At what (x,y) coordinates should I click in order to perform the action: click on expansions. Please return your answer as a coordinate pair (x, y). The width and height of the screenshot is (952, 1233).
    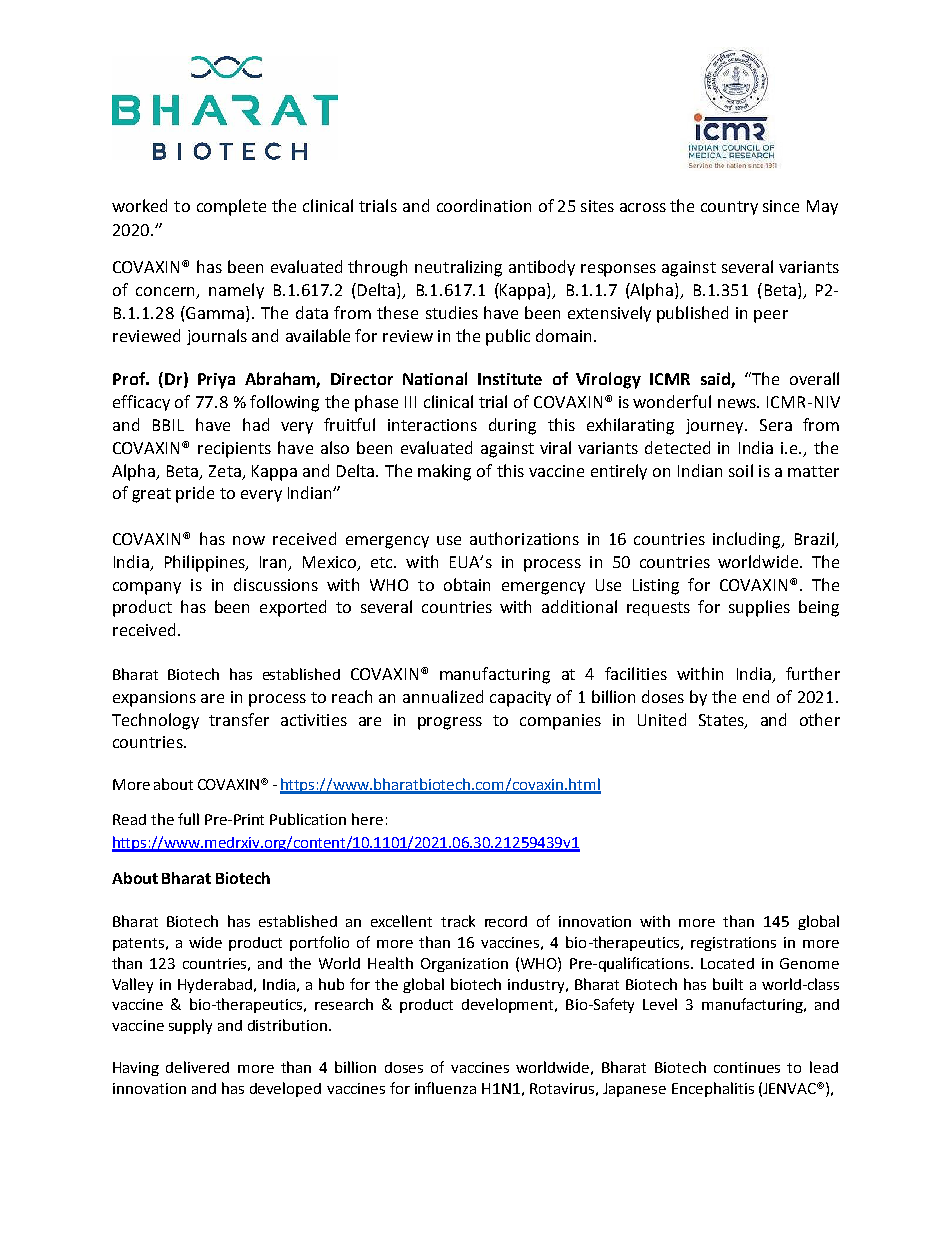
    Looking at the image, I should click on (154, 699).
